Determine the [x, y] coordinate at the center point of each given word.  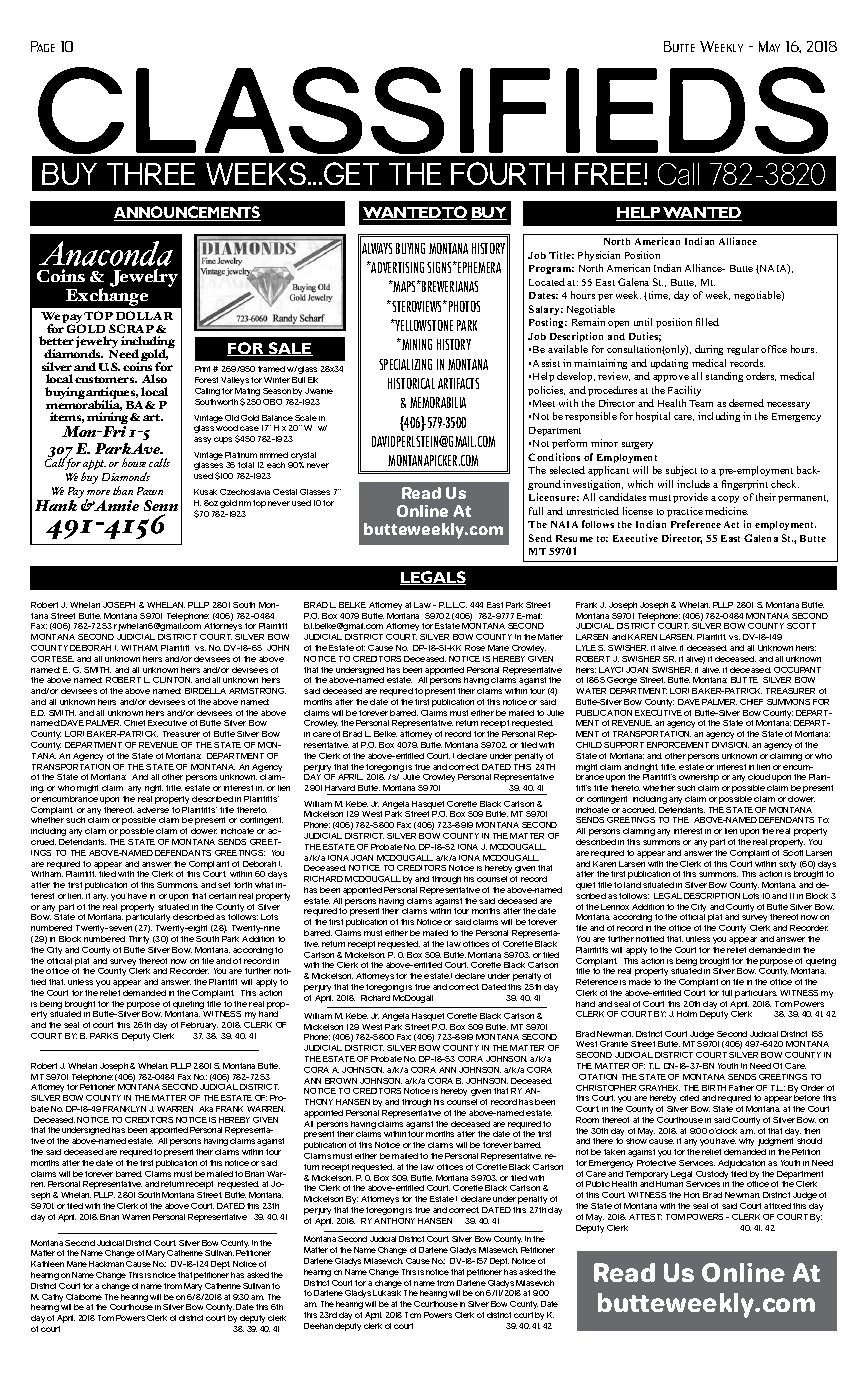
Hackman [106, 1264]
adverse [153, 810]
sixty [787, 865]
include [693, 484]
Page [43, 46]
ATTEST [645, 1217]
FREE [610, 174]
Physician [599, 256]
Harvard [340, 788]
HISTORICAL [411, 383]
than [123, 490]
